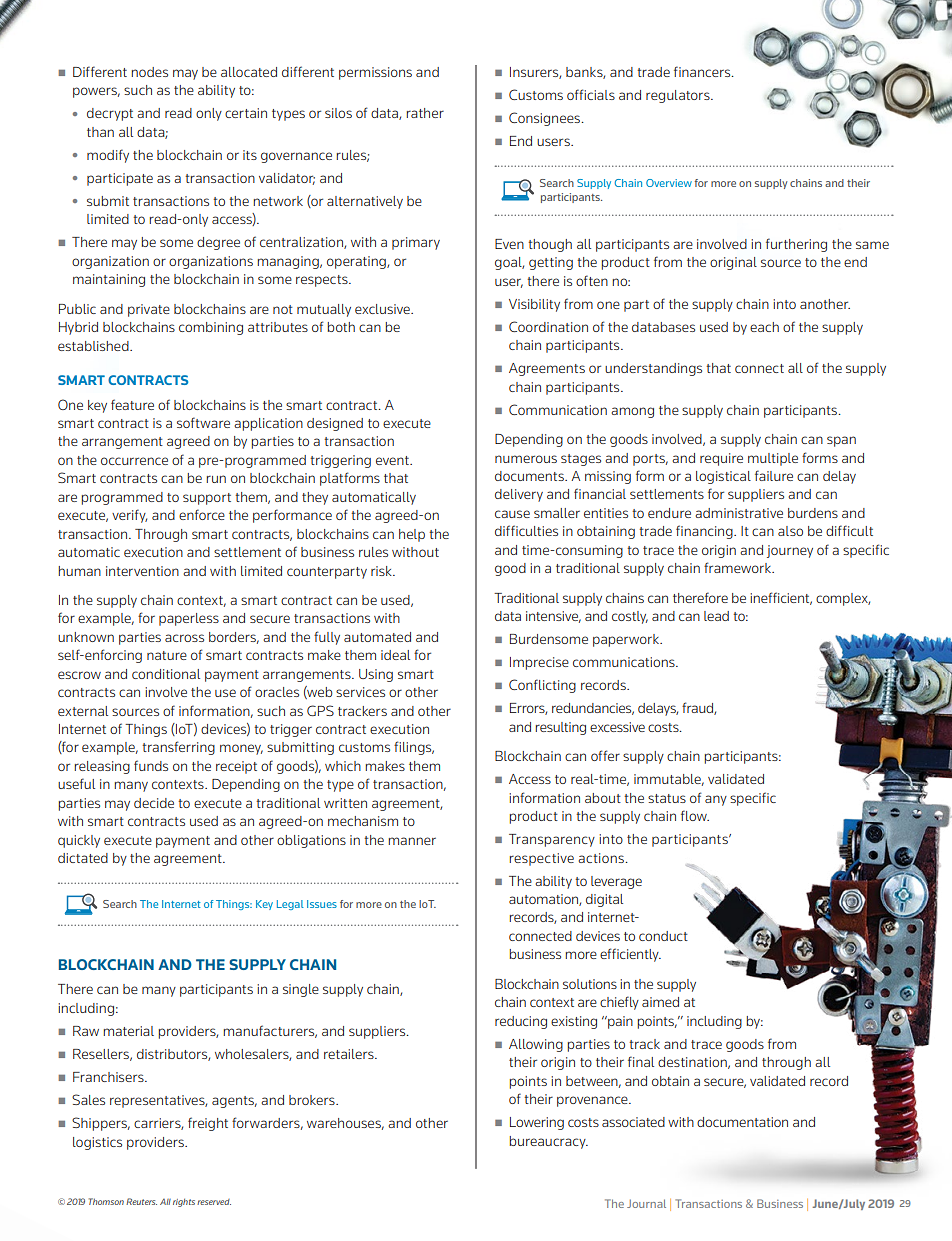 Image resolution: width=952 pixels, height=1241 pixels. I want to click on nodes, so click(149, 72).
